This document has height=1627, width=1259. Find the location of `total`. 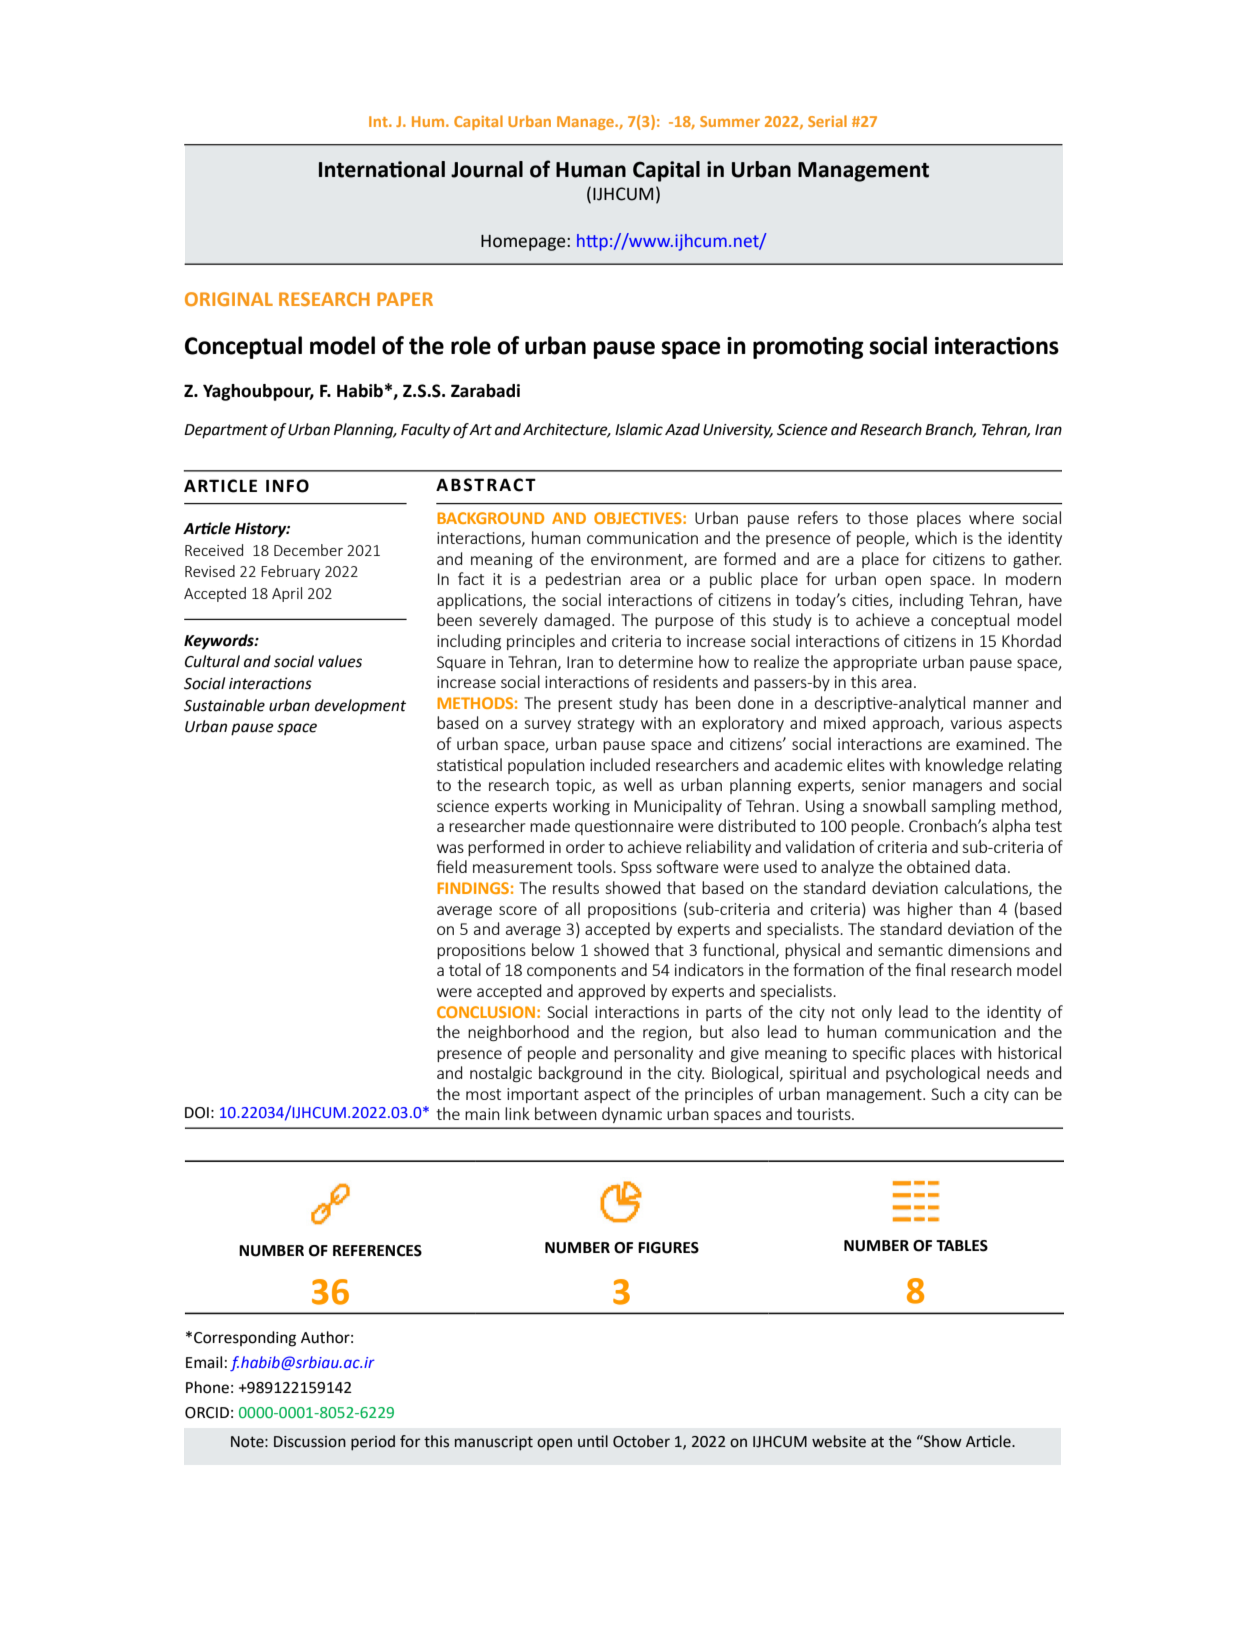

total is located at coordinates (465, 969).
